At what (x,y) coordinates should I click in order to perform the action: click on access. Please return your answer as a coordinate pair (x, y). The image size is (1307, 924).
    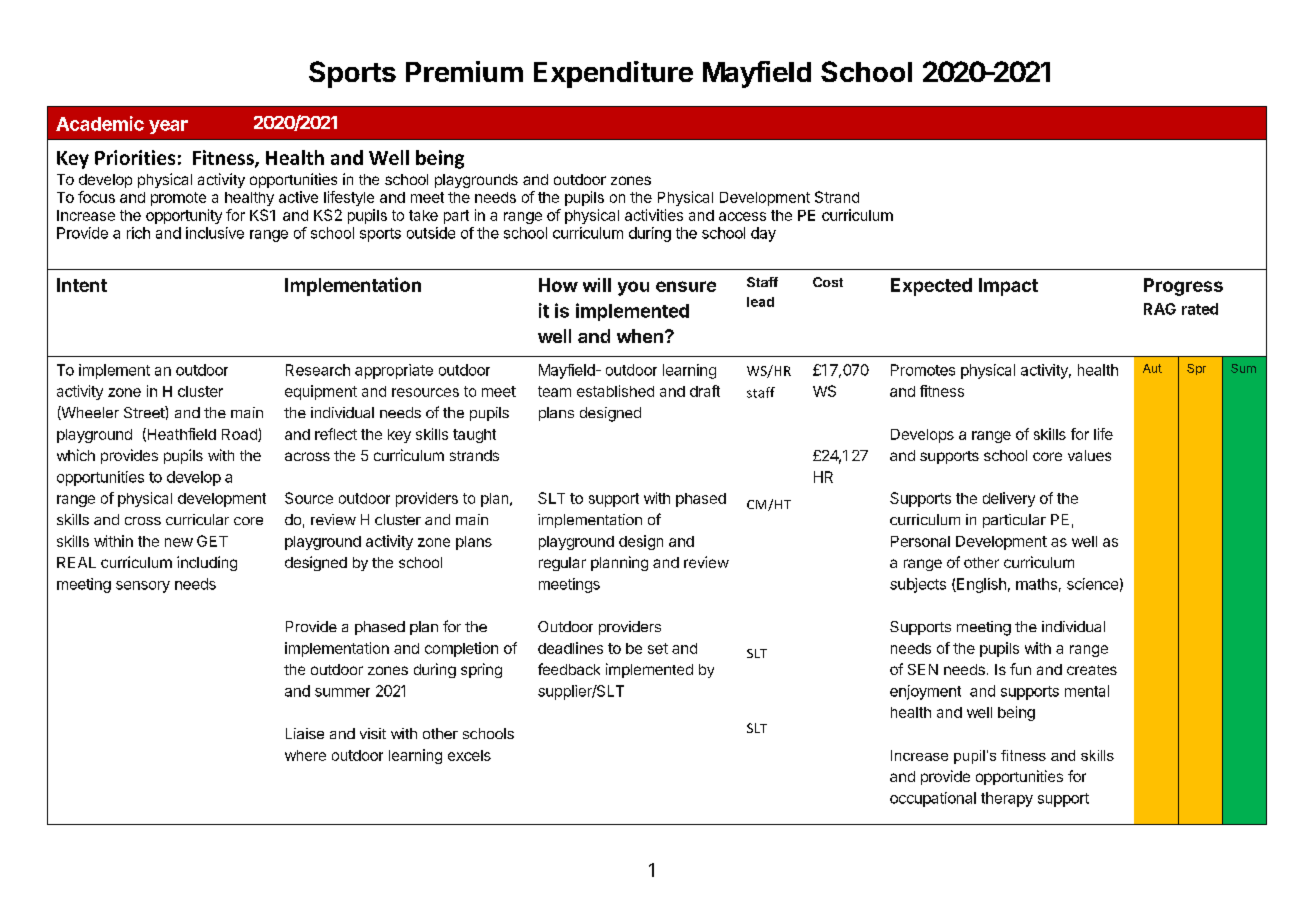
    Looking at the image, I should click on (742, 216).
